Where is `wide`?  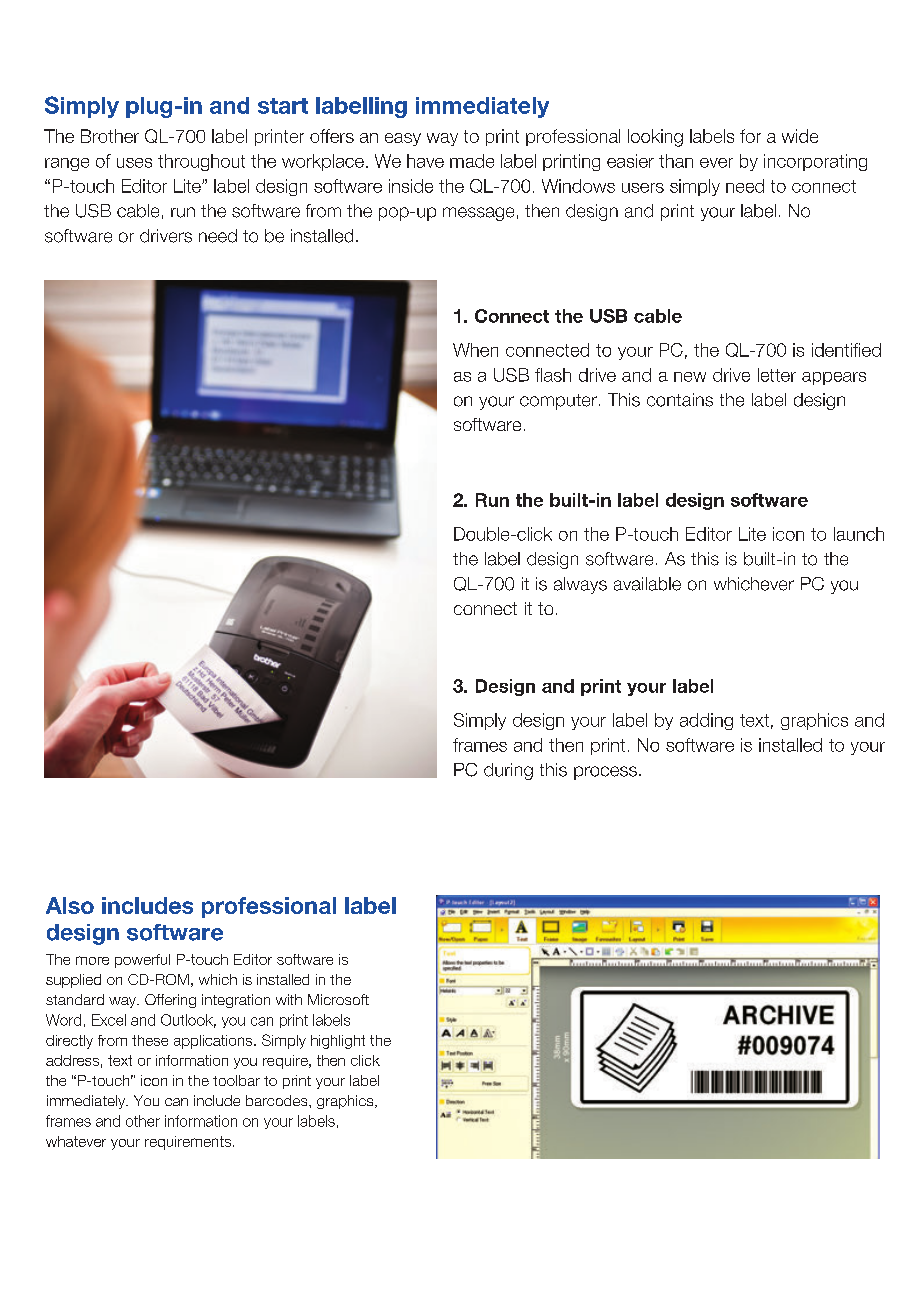
wide is located at coordinates (800, 136).
